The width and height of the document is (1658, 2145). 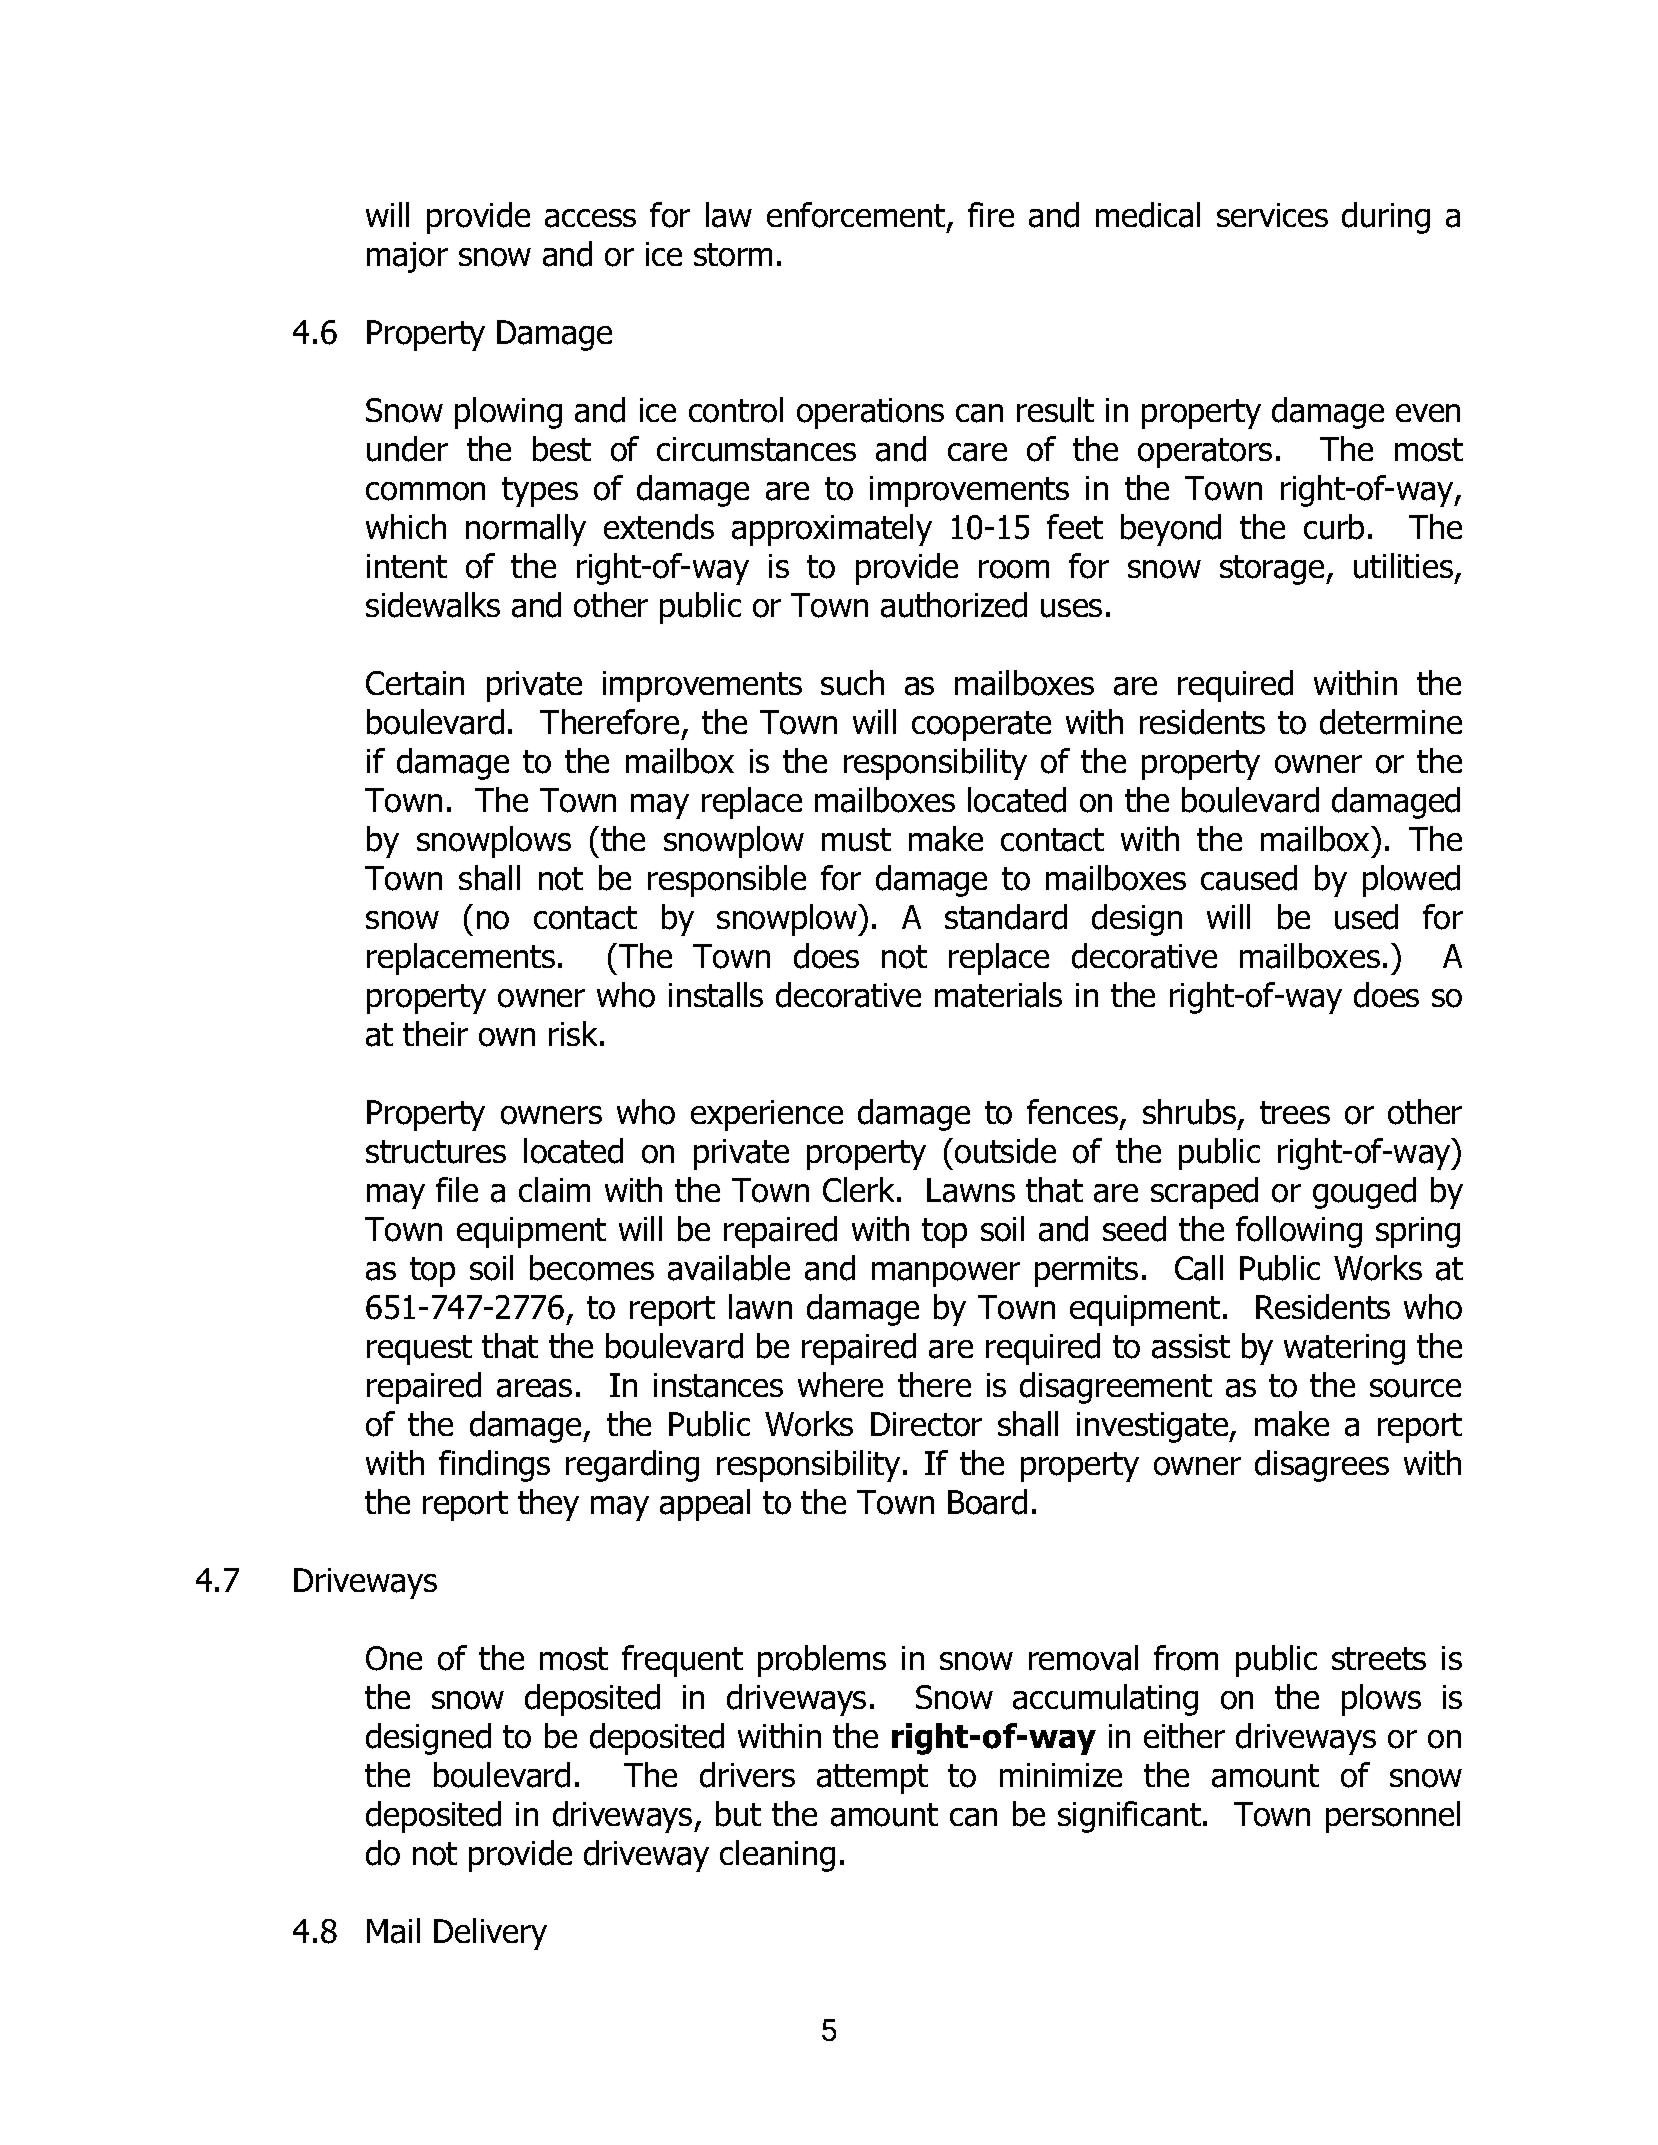 What do you see at coordinates (856, 840) in the document?
I see `must` at bounding box center [856, 840].
